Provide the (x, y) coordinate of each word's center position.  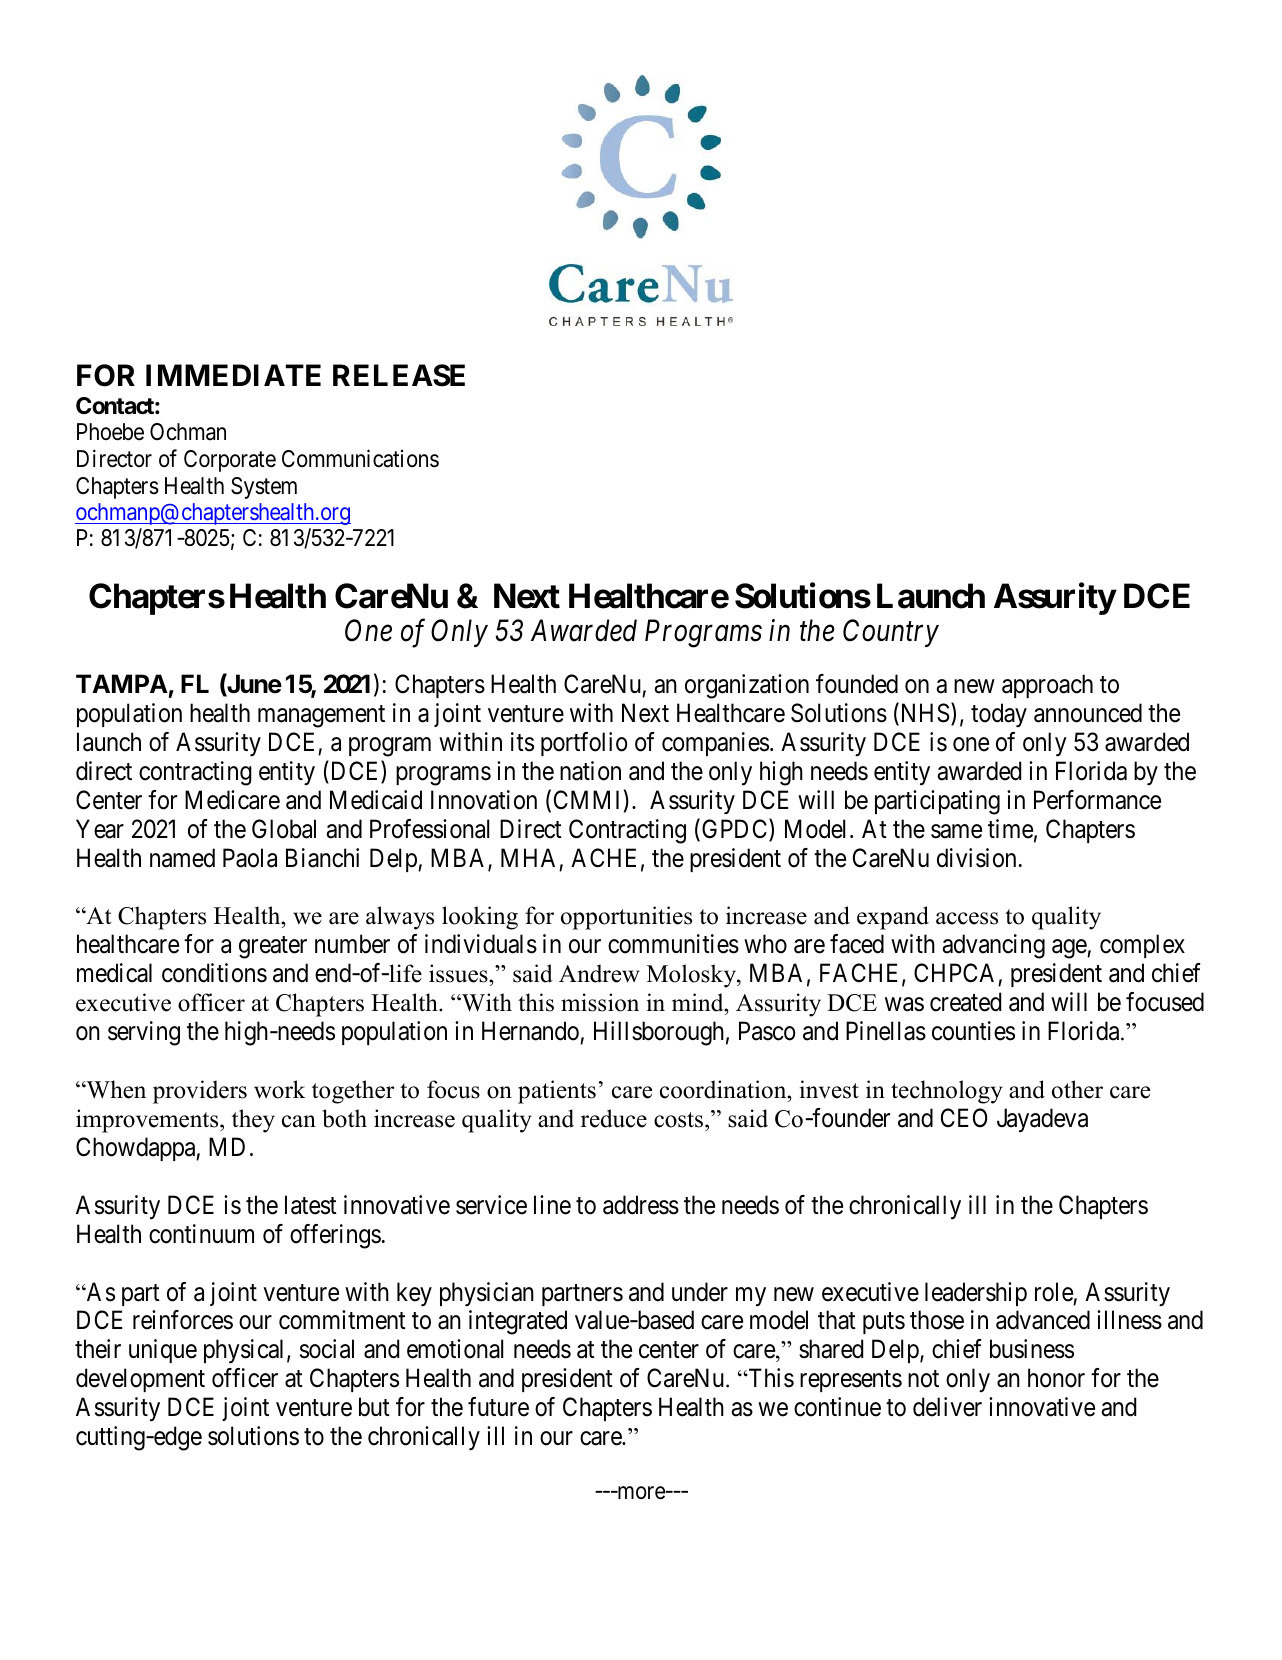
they (253, 1121)
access (967, 918)
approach (1047, 686)
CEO (964, 1118)
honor (1056, 1378)
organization (747, 686)
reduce (614, 1118)
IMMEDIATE (233, 375)
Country (891, 633)
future (498, 1407)
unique (163, 1351)
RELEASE (399, 375)
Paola (250, 858)
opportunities (626, 918)
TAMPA (122, 683)
